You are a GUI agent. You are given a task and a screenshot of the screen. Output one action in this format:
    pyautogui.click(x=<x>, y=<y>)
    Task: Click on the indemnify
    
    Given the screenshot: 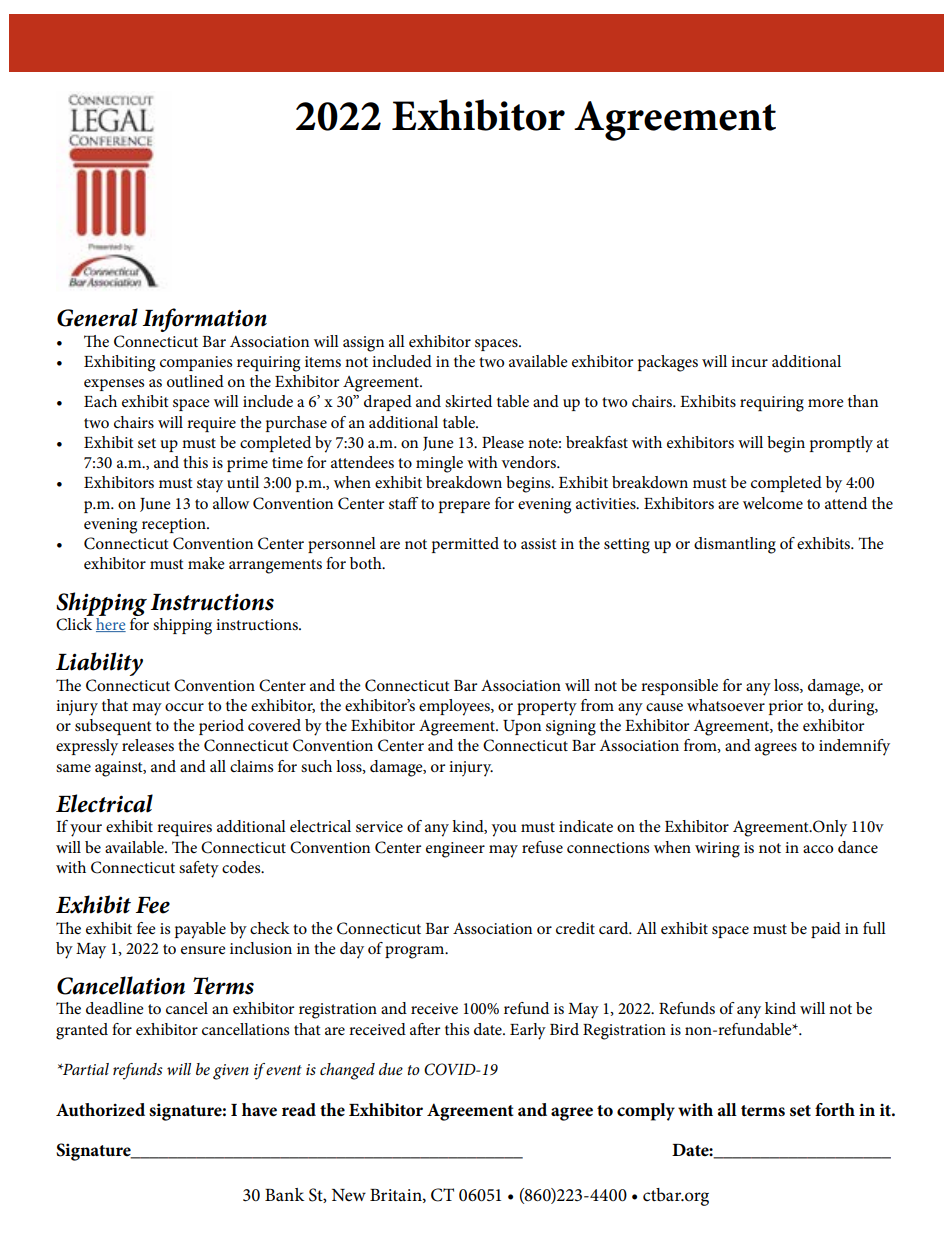 What is the action you would take?
    pyautogui.click(x=854, y=747)
